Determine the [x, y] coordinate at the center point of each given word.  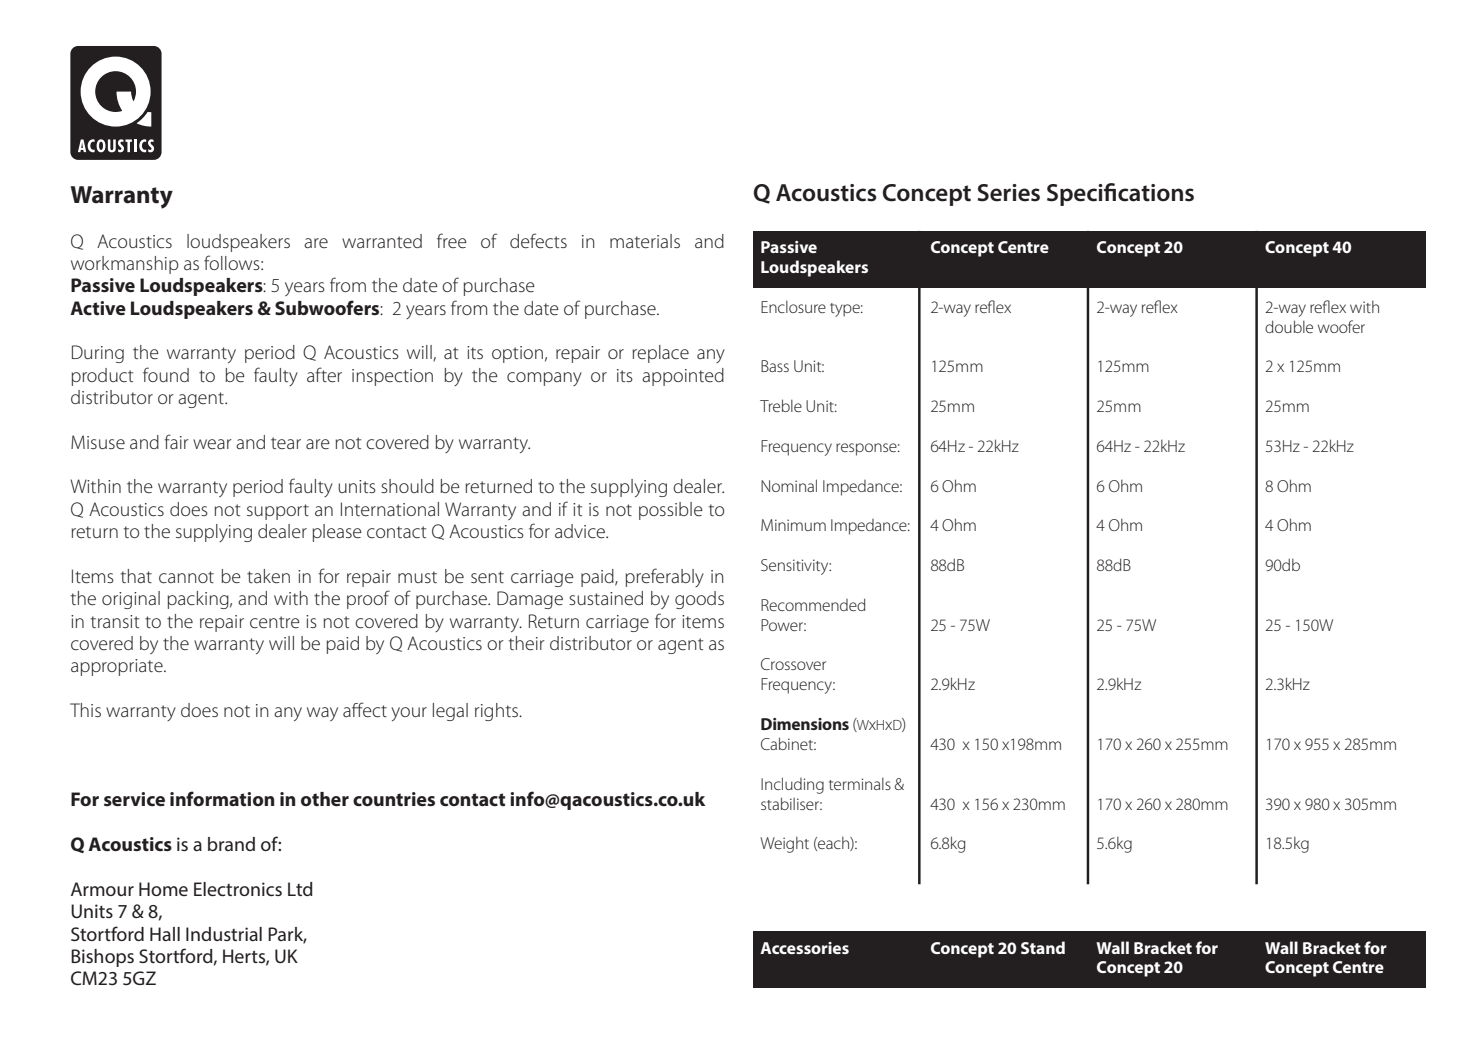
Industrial [224, 934]
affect [365, 710]
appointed [683, 377]
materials [645, 241]
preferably [665, 577]
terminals [860, 784]
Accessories [804, 948]
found [166, 374]
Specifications [1120, 194]
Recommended [813, 604]
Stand [1043, 947]
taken [268, 576]
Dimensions [805, 724]
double [1289, 326]
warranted [382, 241]
